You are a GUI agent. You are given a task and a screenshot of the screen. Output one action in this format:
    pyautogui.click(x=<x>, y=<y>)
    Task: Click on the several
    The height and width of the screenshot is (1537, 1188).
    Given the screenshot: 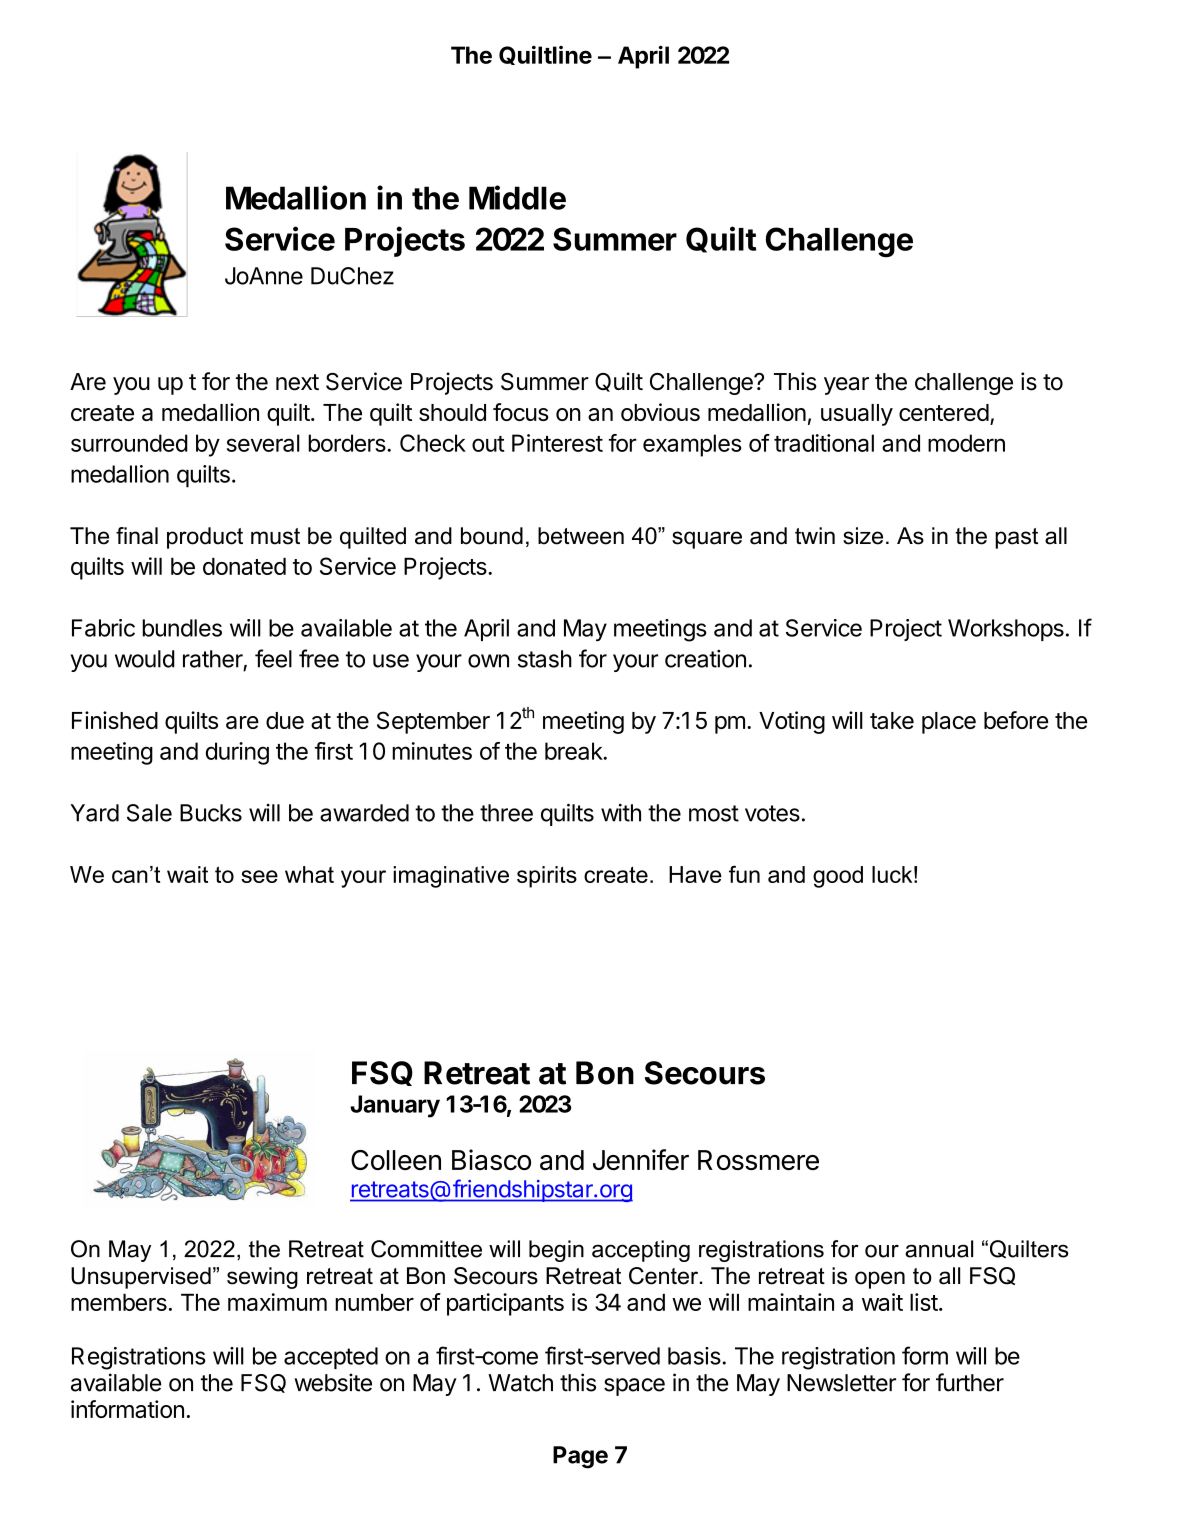 What is the action you would take?
    pyautogui.click(x=263, y=443)
